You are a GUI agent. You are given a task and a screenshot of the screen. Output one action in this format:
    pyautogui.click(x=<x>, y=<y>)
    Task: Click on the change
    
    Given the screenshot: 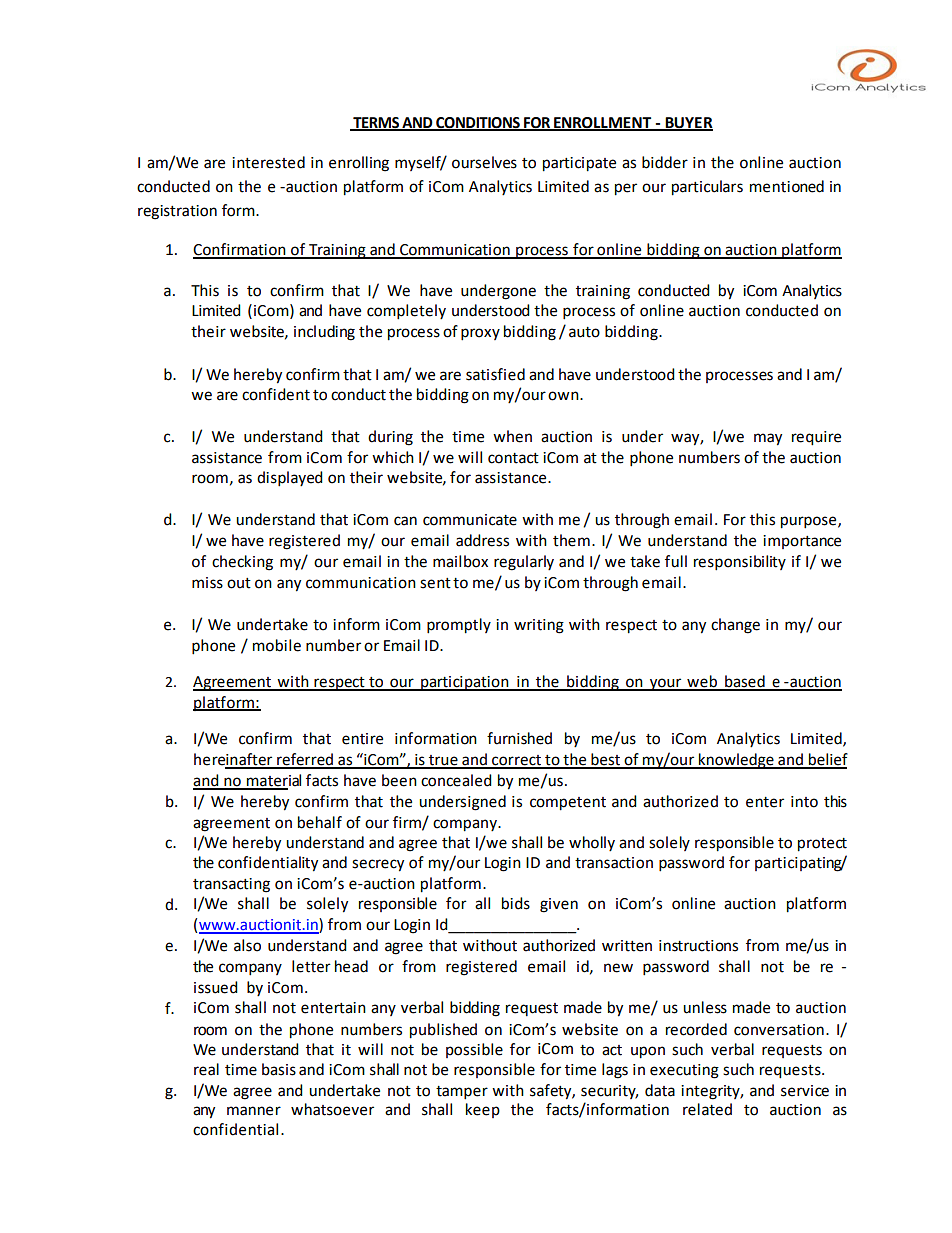 What is the action you would take?
    pyautogui.click(x=735, y=626)
